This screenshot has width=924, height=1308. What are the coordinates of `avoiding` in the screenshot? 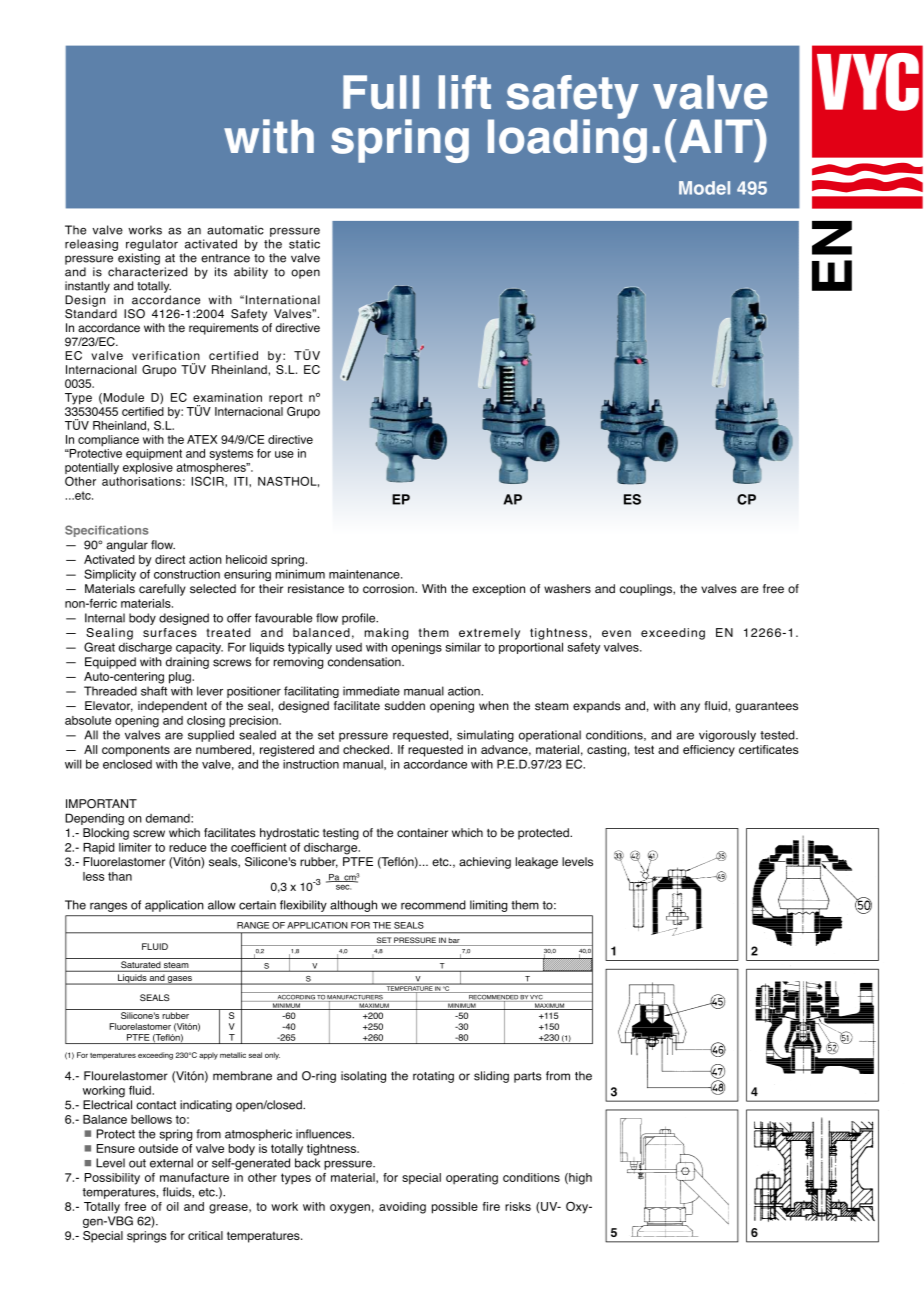 It's located at (402, 1208).
